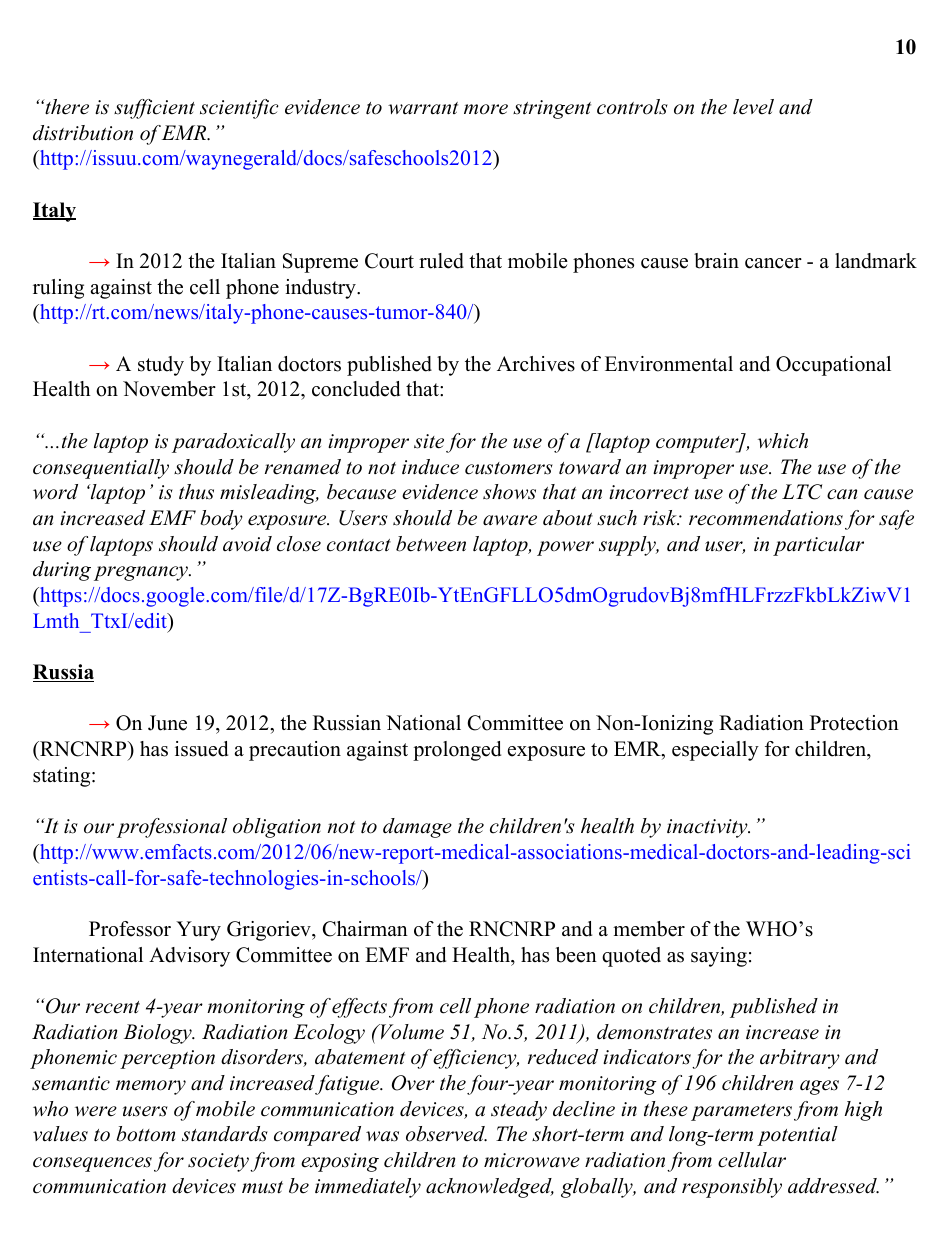  I want to click on bottom, so click(145, 1134).
